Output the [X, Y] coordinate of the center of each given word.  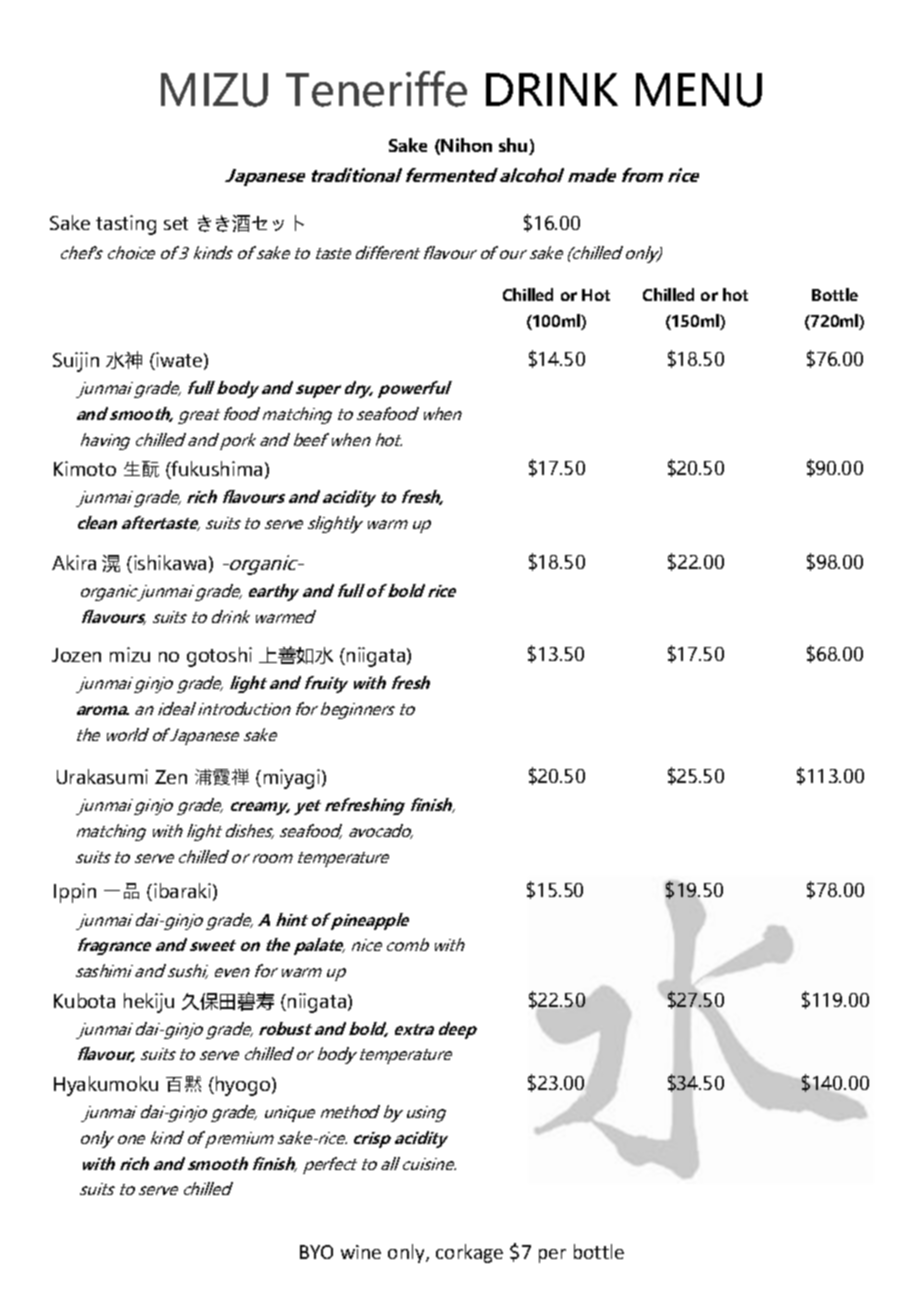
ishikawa [170, 562]
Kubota [84, 1000]
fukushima [216, 470]
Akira [74, 562]
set [176, 223]
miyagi [292, 779]
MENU [699, 90]
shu [514, 146]
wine [361, 1252]
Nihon [466, 145]
